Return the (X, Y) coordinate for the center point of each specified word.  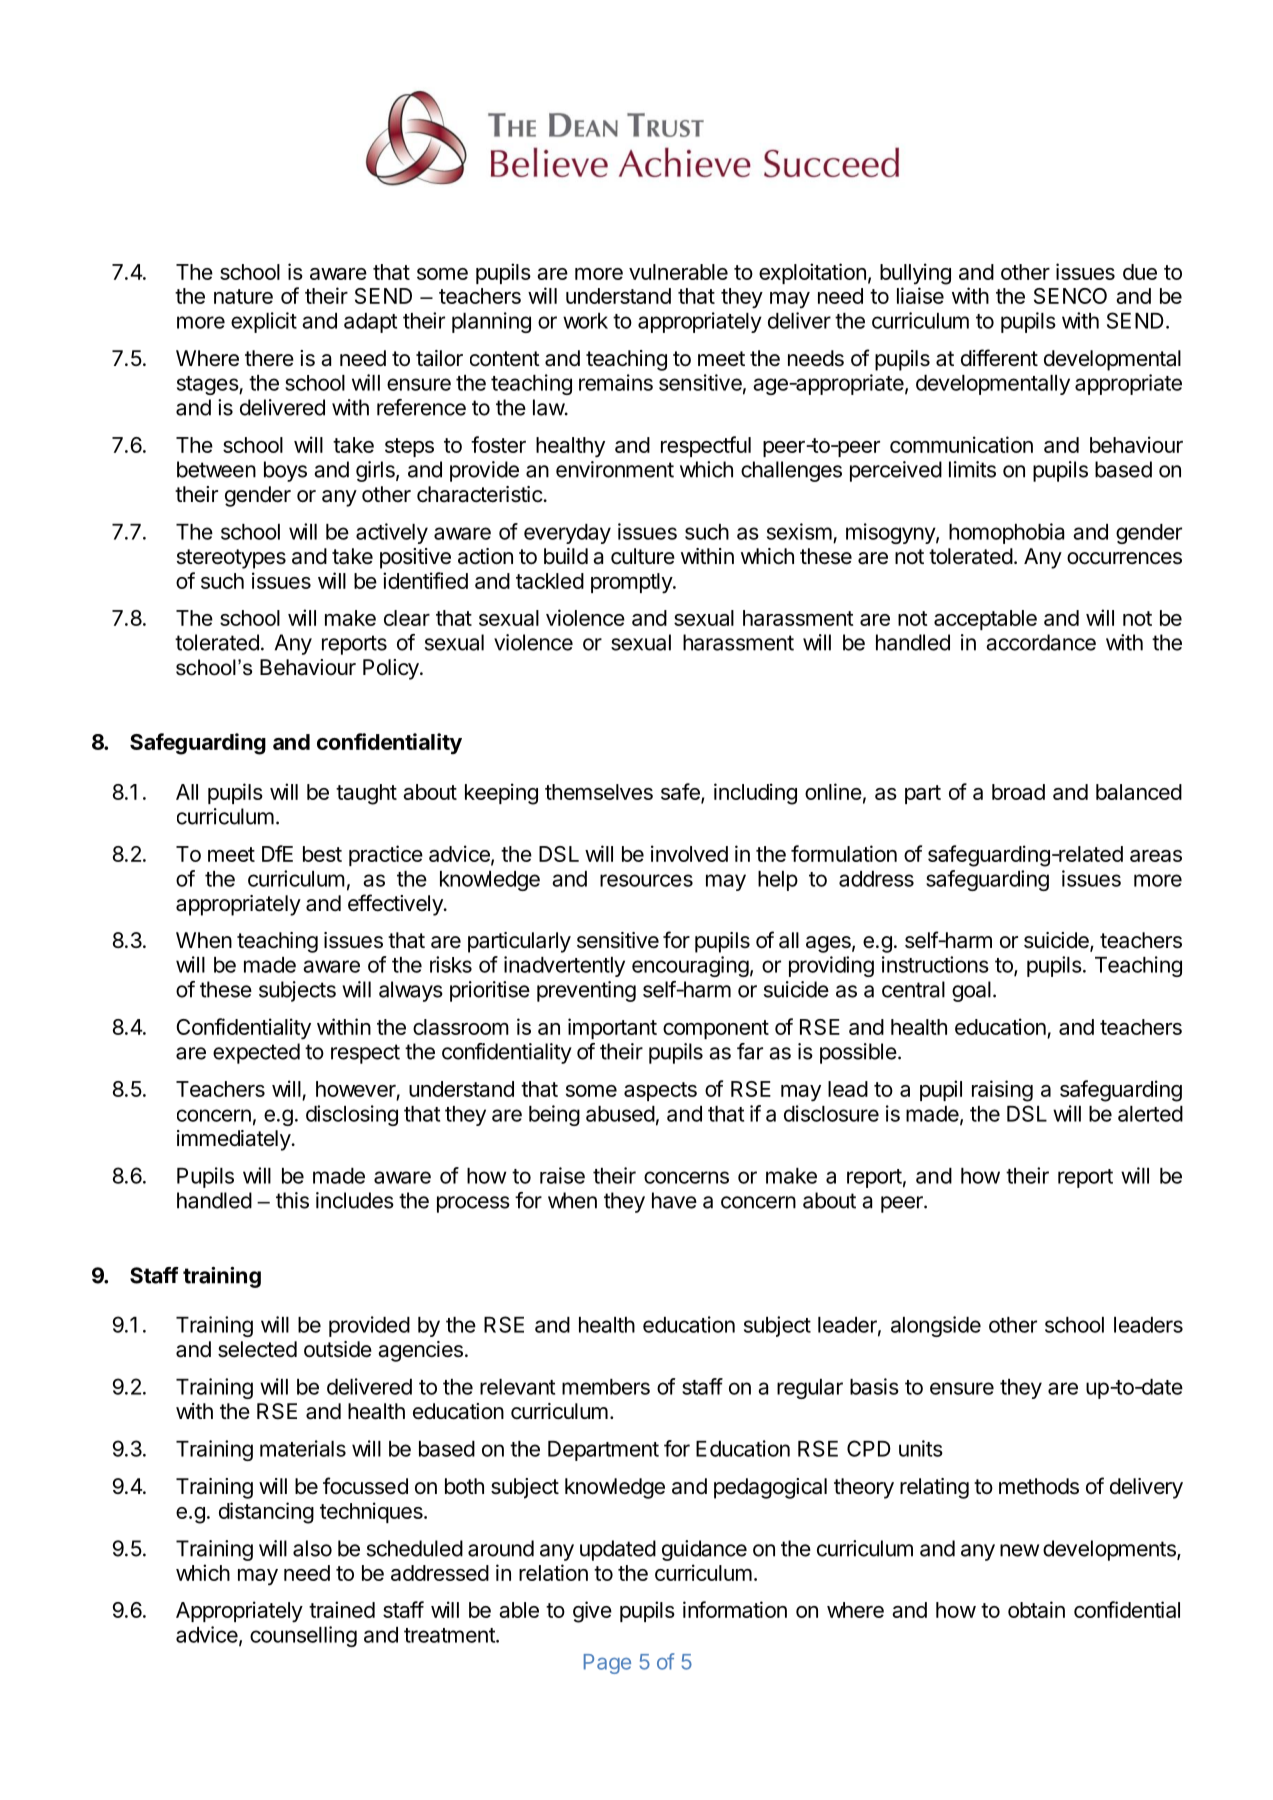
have (674, 1200)
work (585, 321)
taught (366, 794)
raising (1002, 1091)
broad (1018, 792)
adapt (370, 323)
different (999, 358)
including (755, 794)
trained (342, 1609)
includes (355, 1200)
